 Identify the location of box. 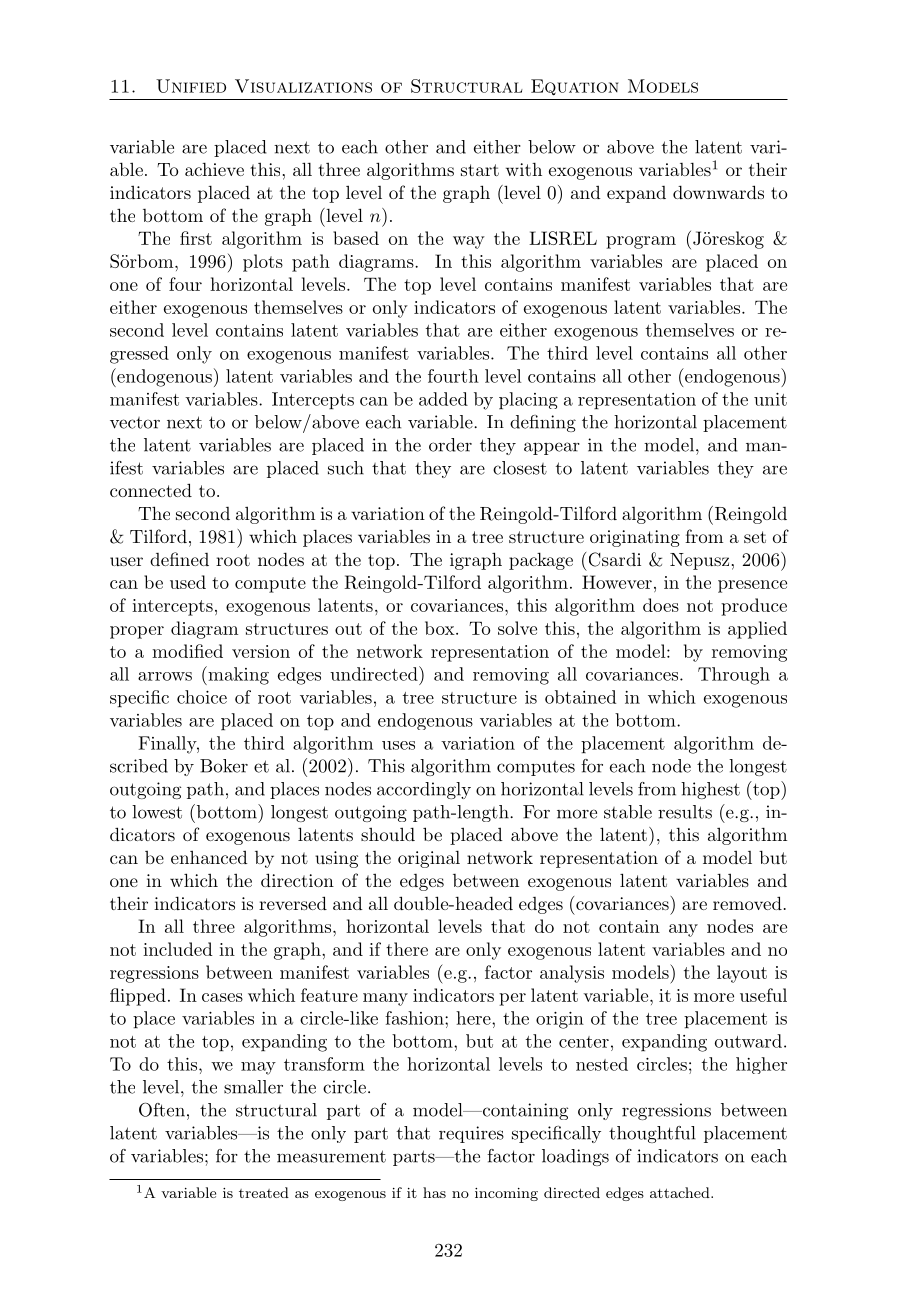
(441, 628).
